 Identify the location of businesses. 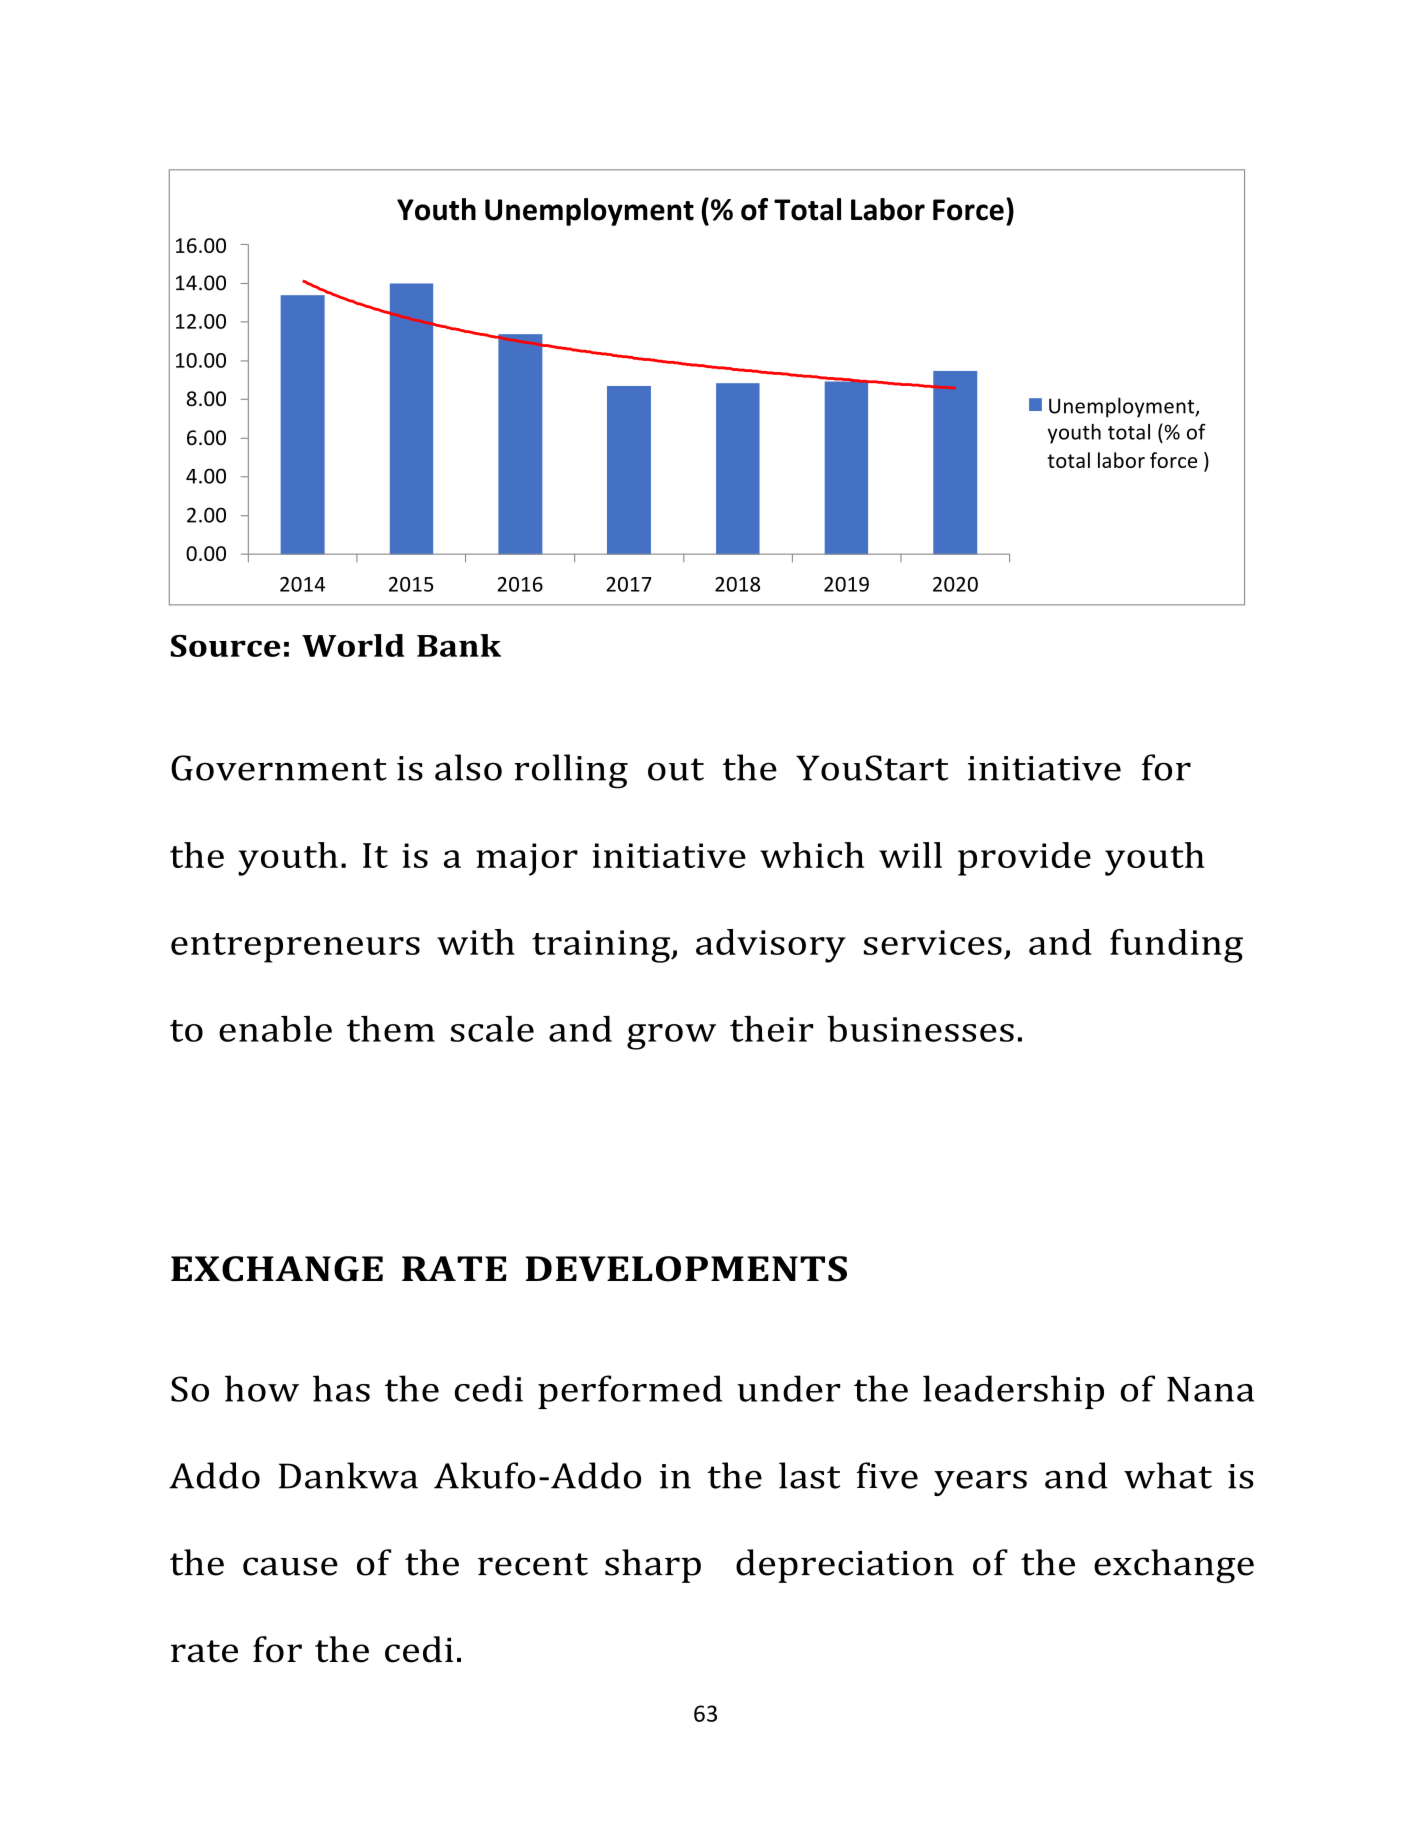
(920, 1029).
